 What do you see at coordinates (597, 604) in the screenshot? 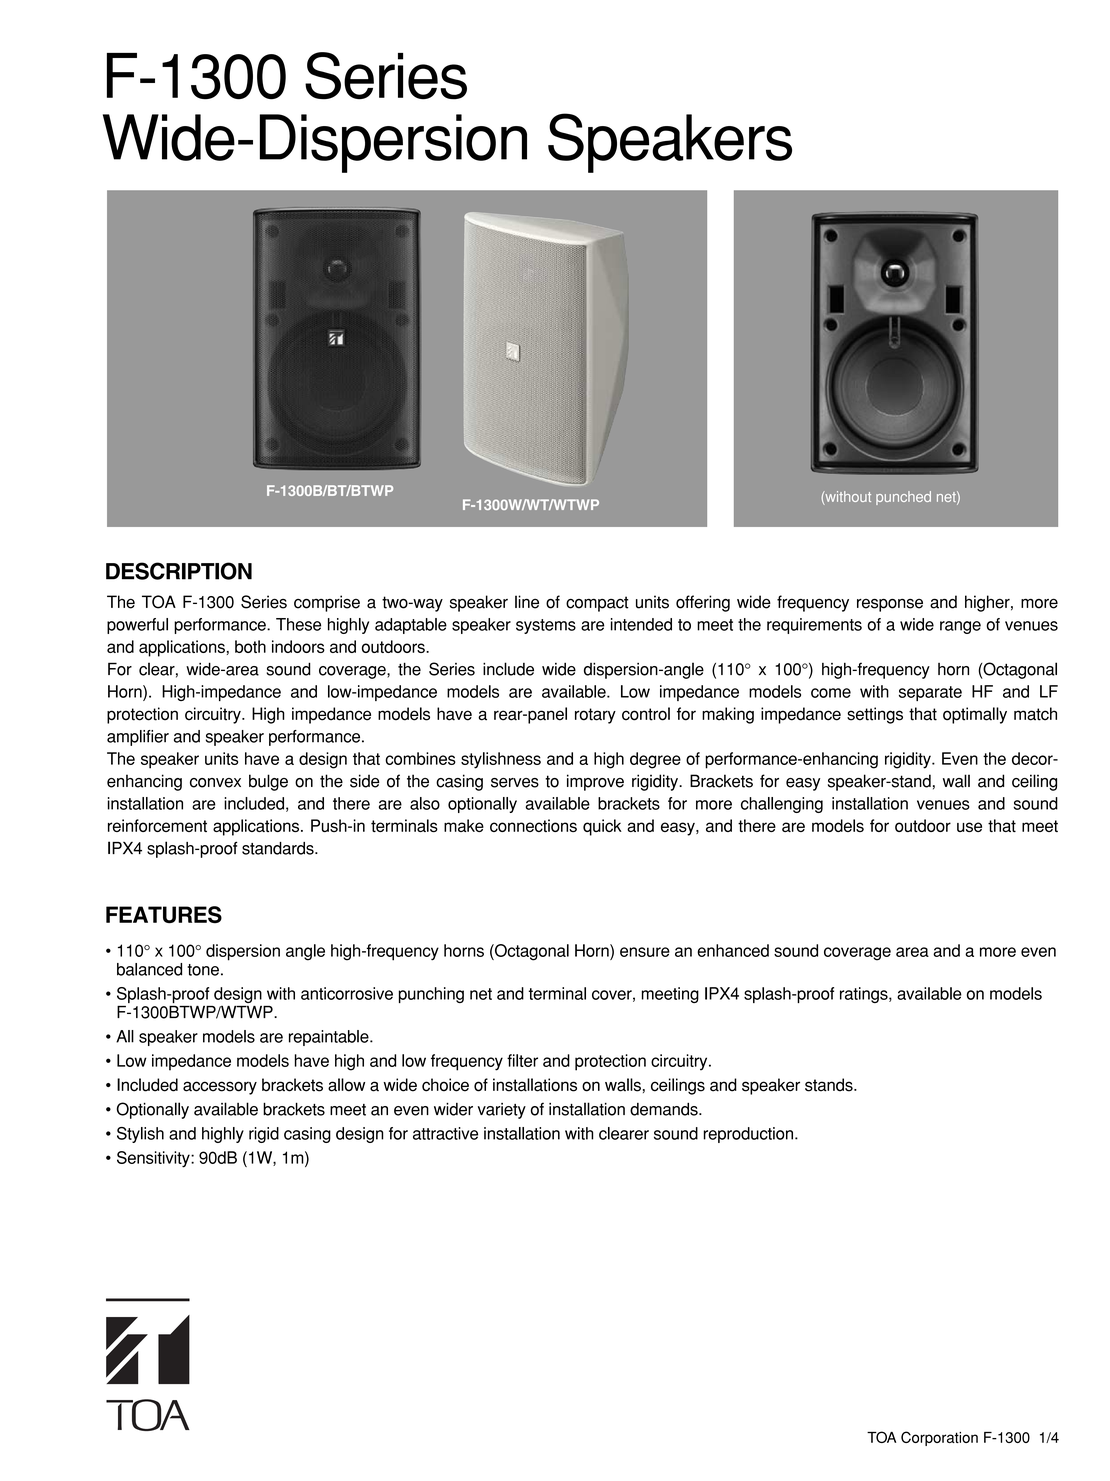
I see `compact` at bounding box center [597, 604].
